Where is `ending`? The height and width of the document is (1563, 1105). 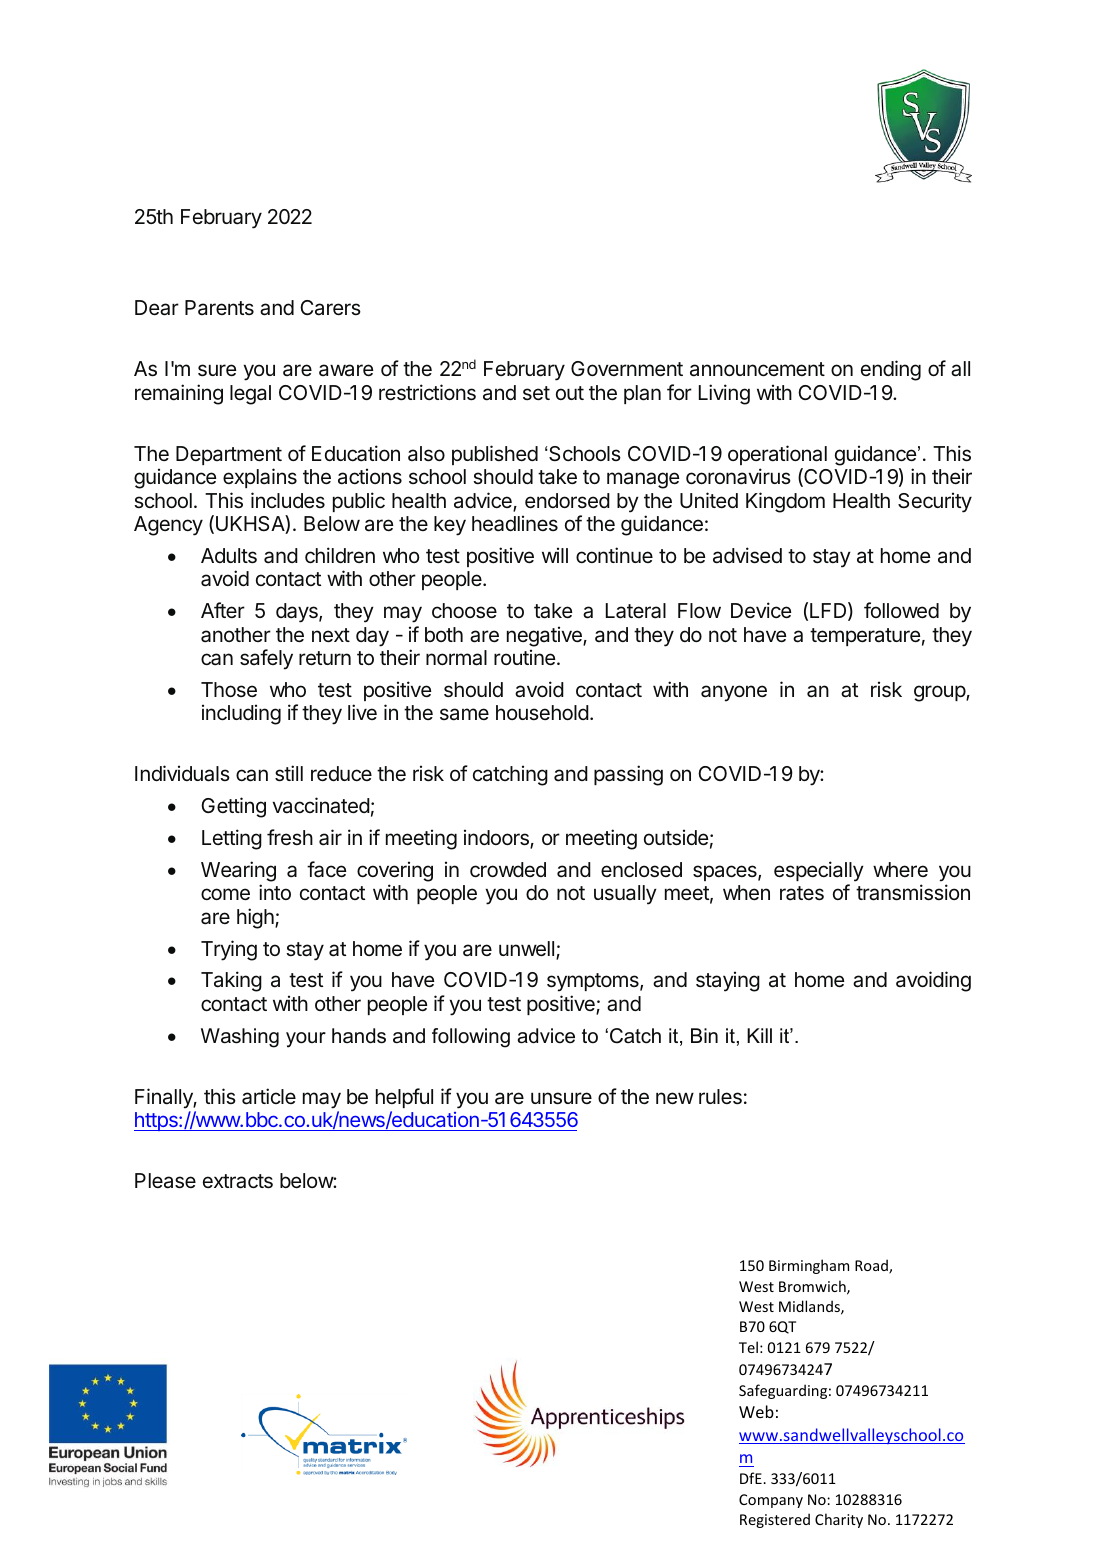 ending is located at coordinates (891, 370).
